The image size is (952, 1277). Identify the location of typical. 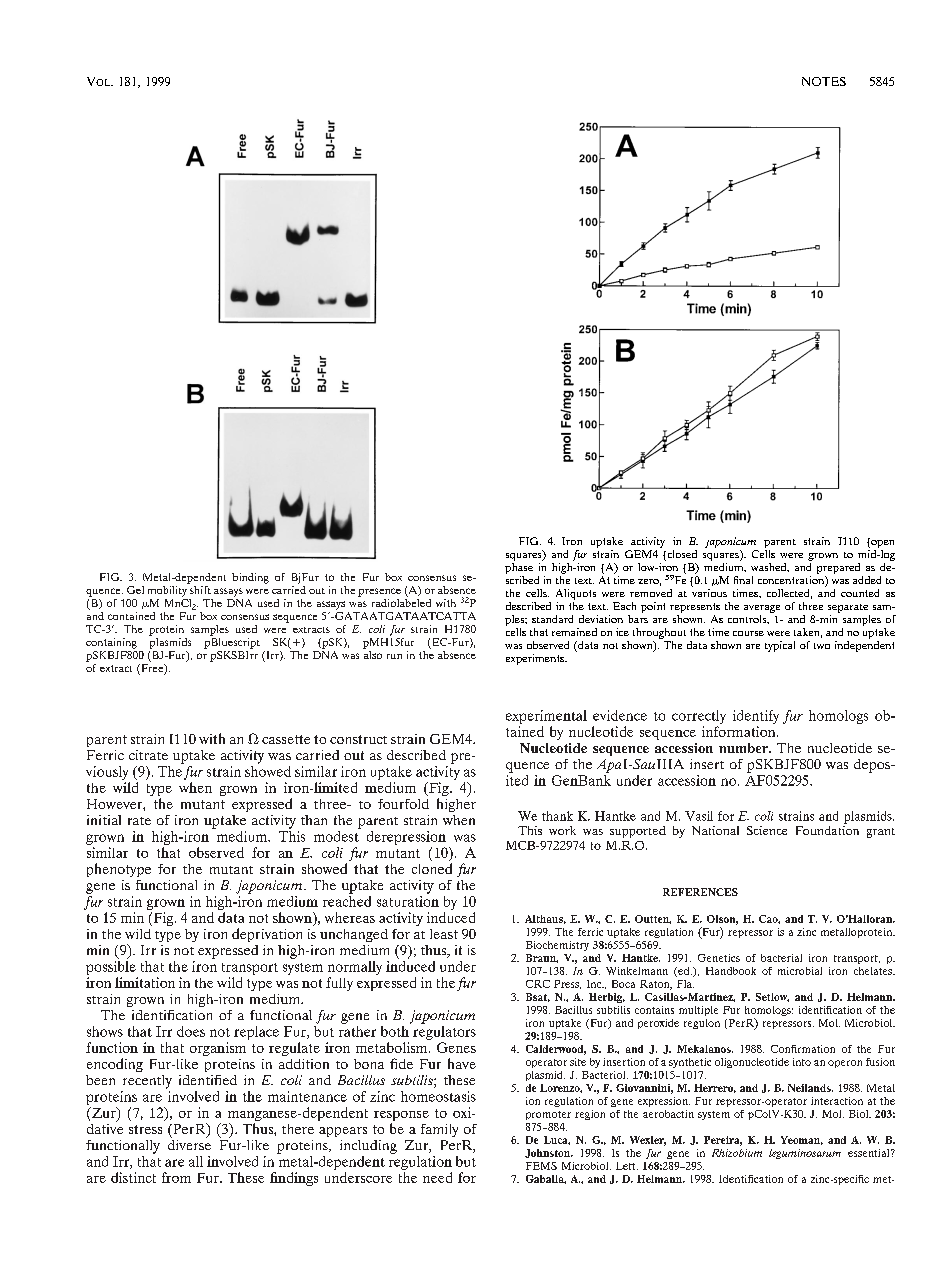
(780, 646).
